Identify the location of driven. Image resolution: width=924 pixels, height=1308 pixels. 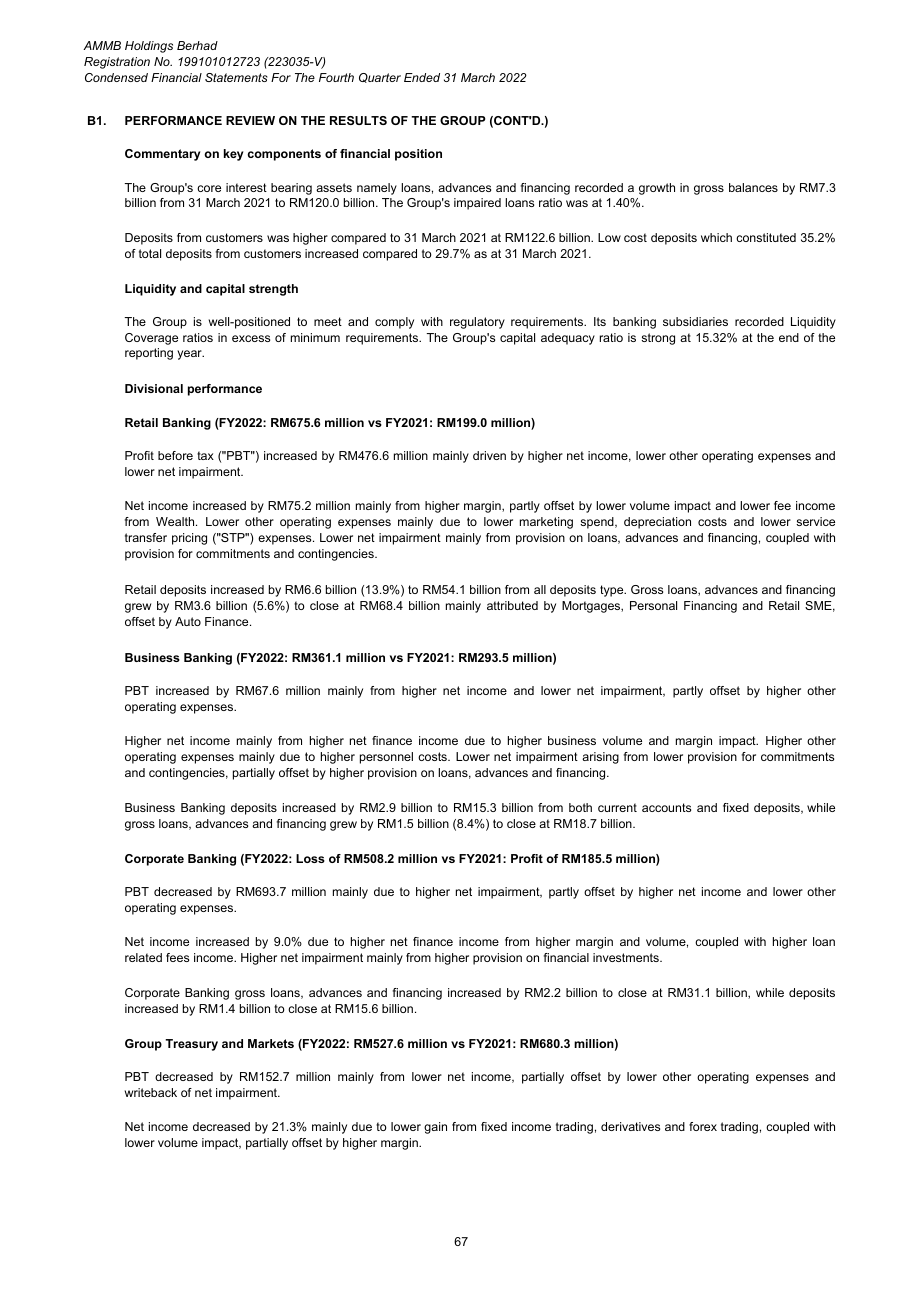
(489, 455).
